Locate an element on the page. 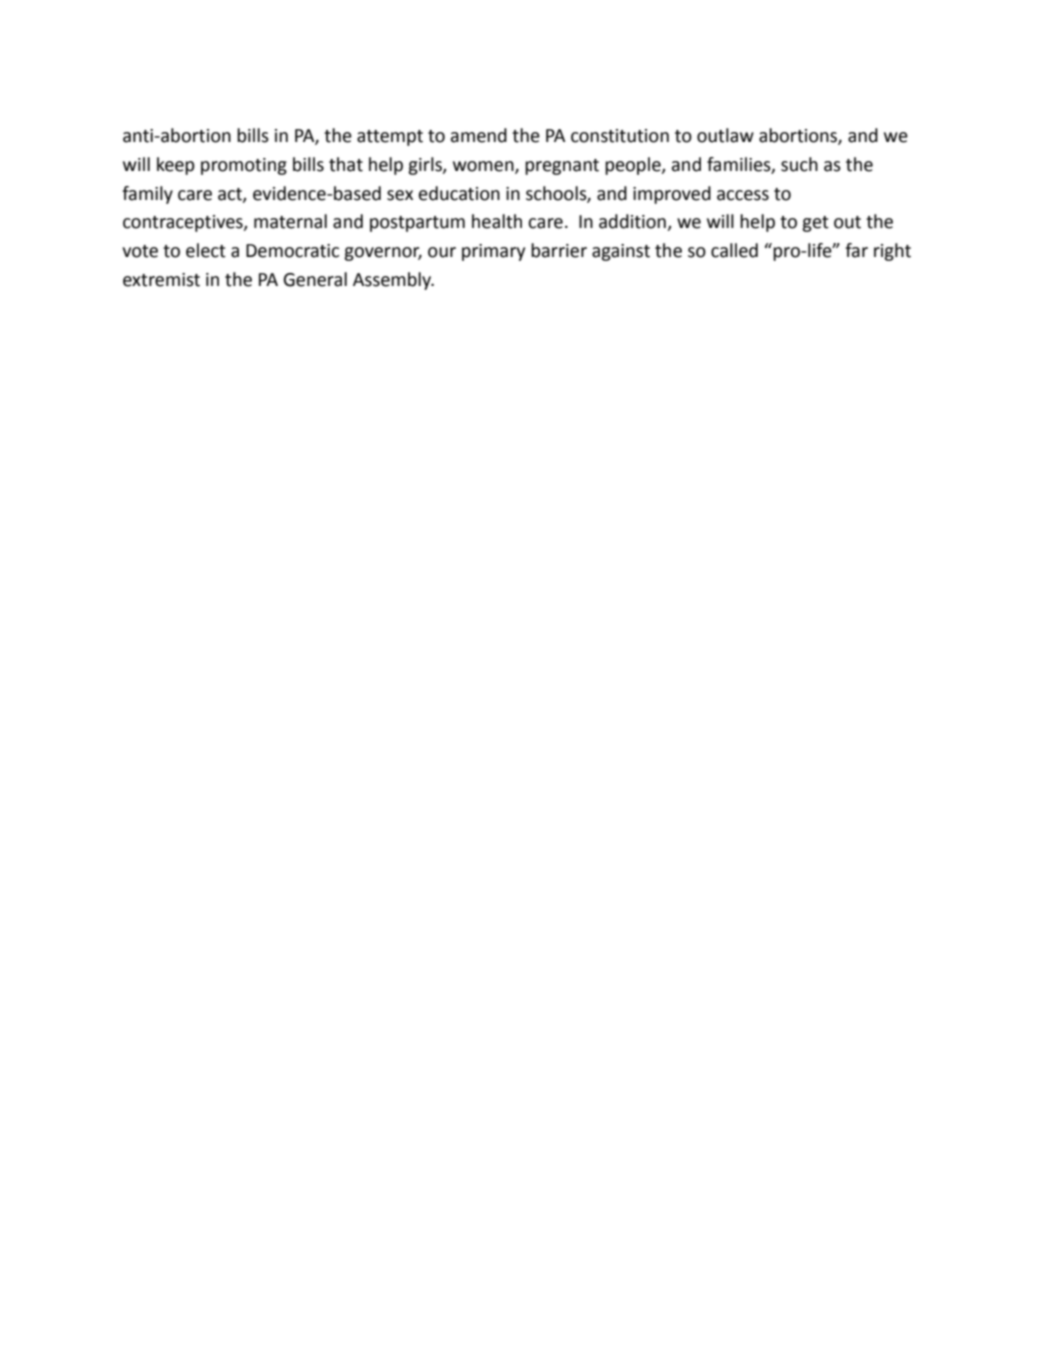  amend is located at coordinates (479, 135).
